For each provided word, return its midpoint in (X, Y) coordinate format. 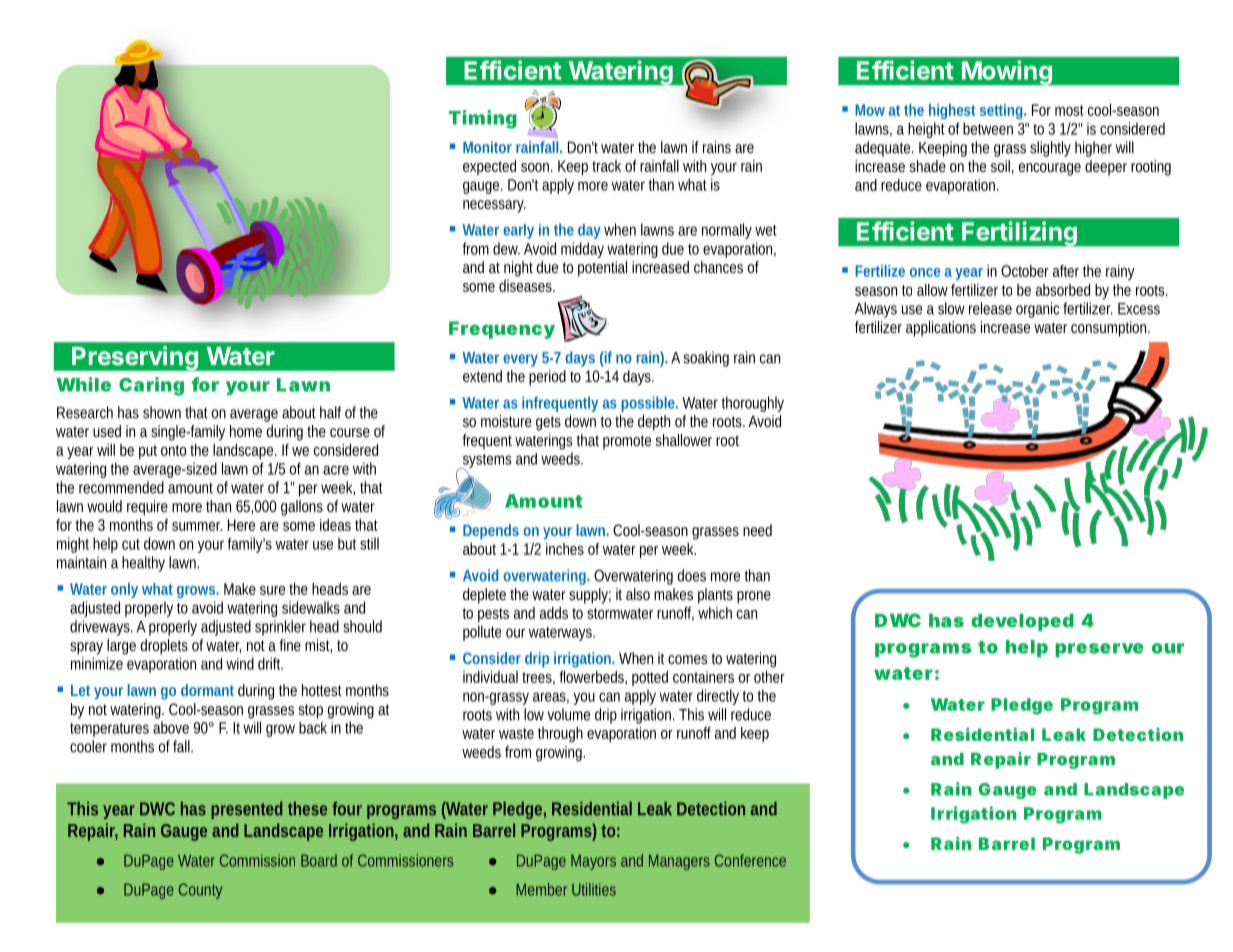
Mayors (593, 862)
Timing (483, 119)
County (200, 891)
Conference (750, 860)
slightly (1050, 149)
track (606, 166)
